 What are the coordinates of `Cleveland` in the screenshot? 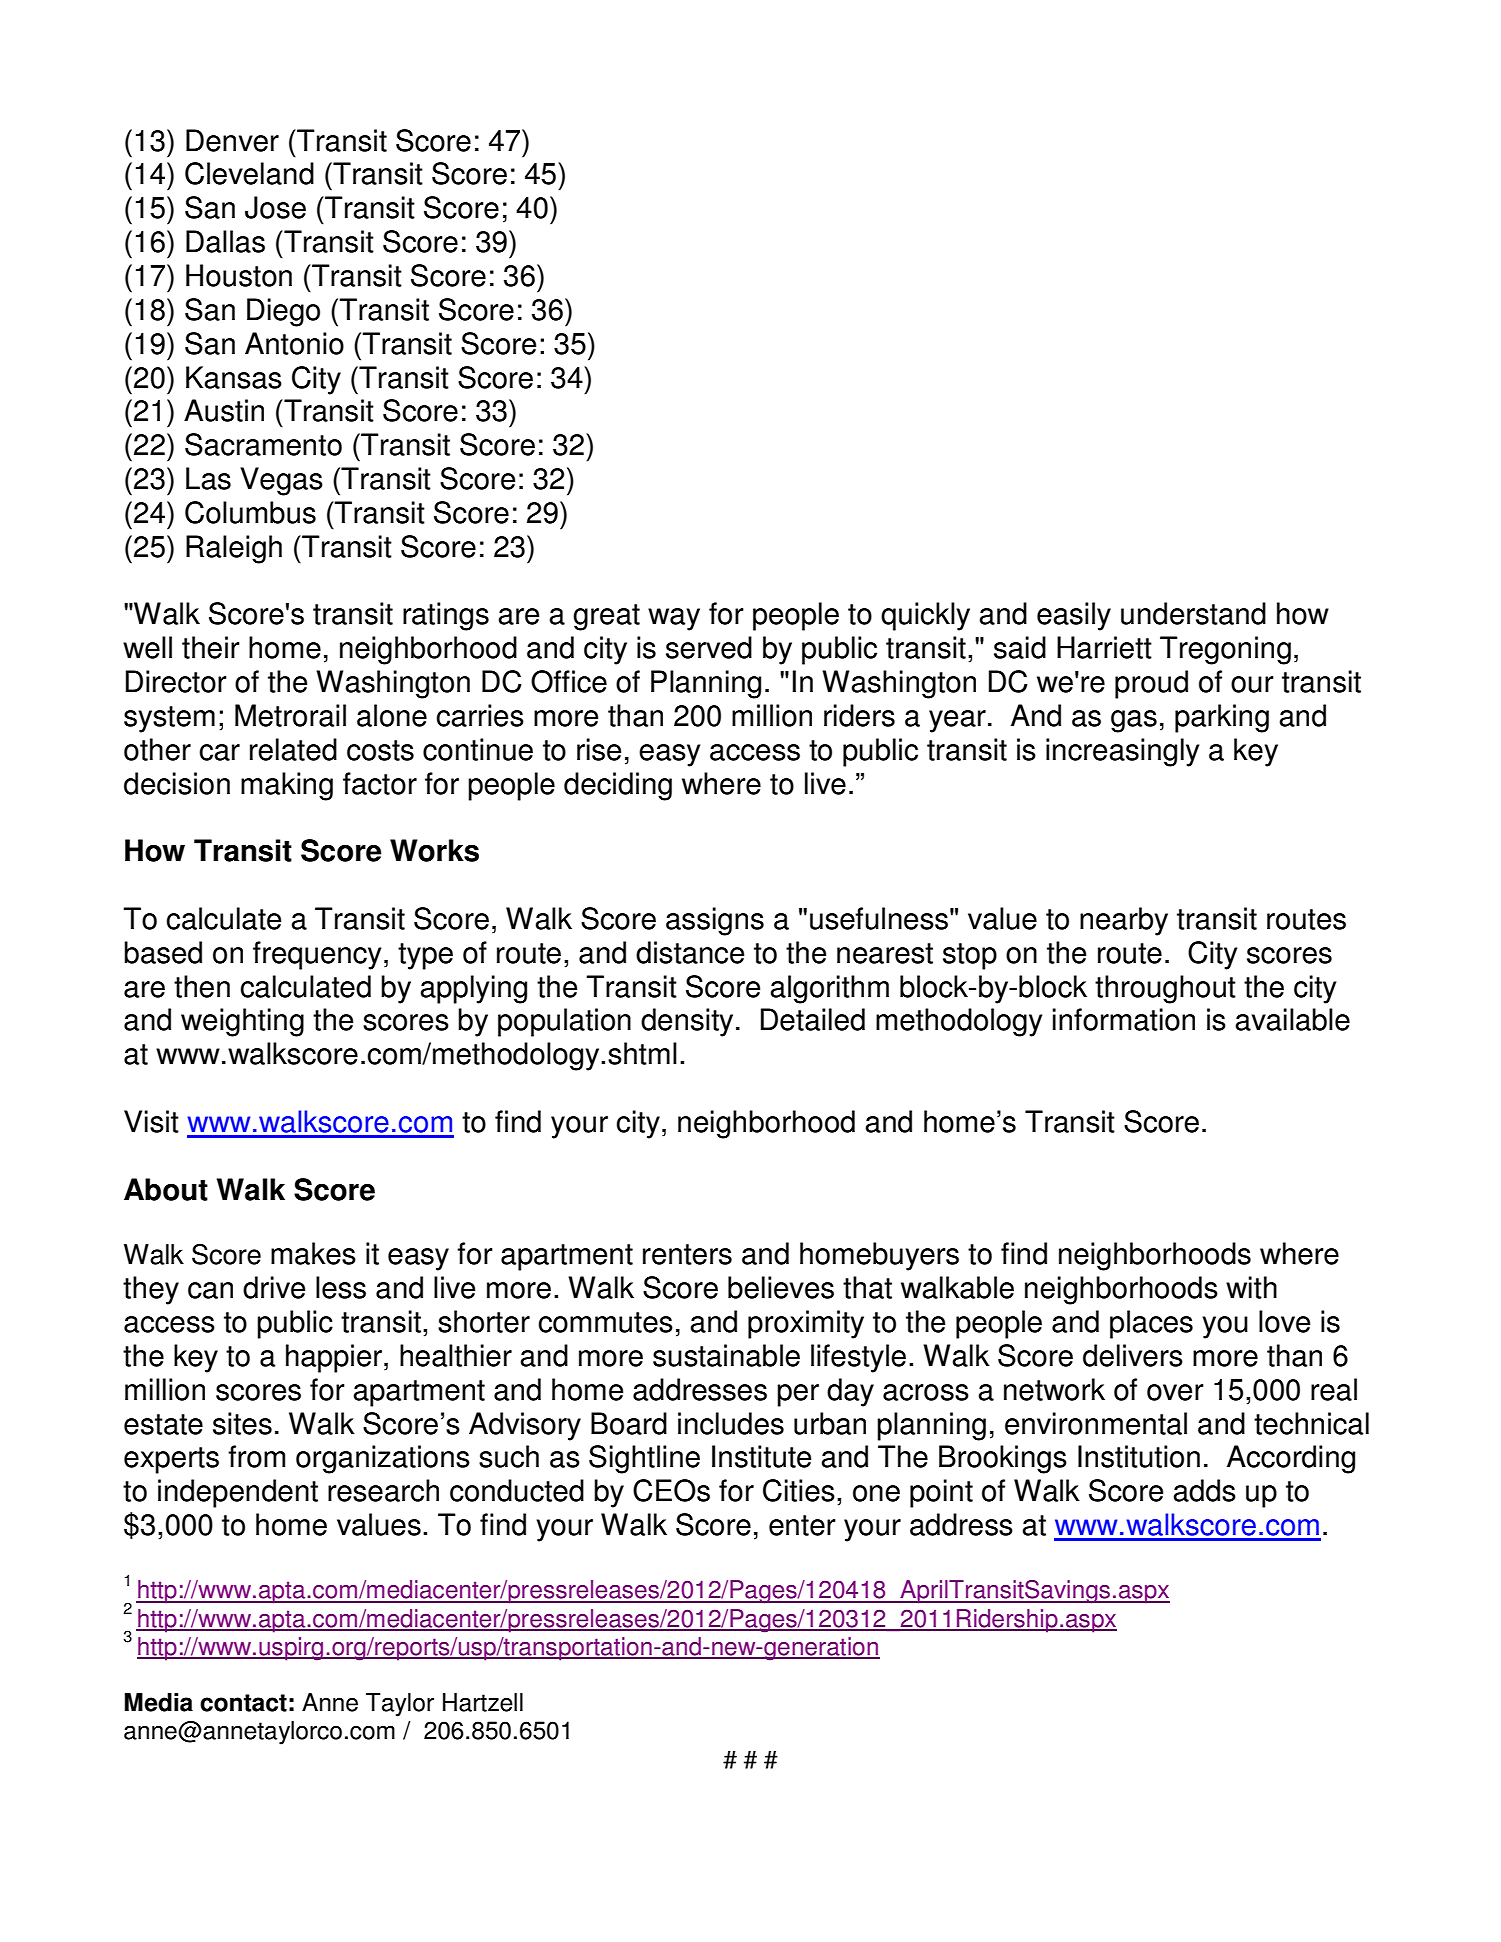 It's located at (249, 173).
